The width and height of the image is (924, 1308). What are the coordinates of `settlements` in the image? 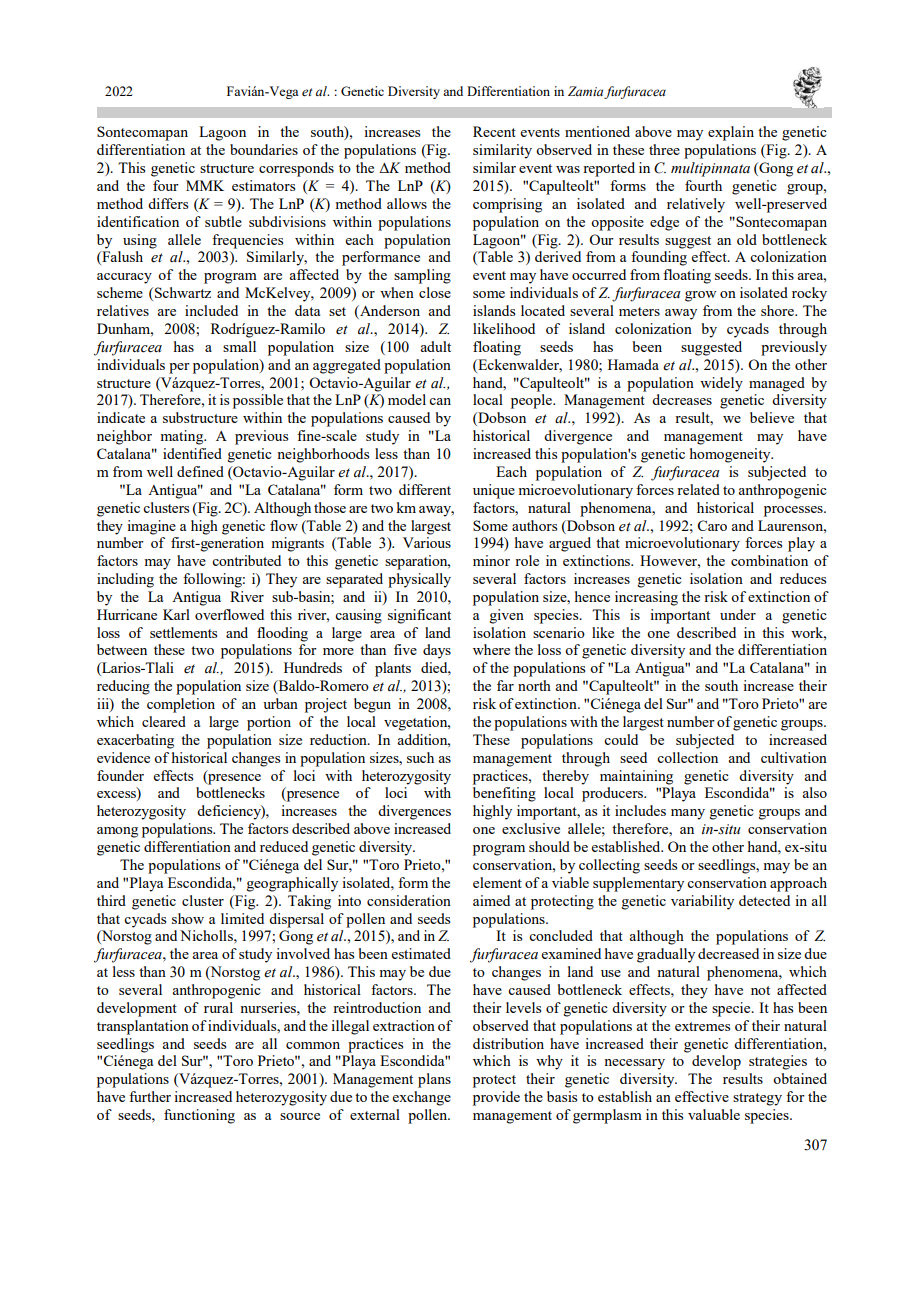 It's located at (183, 632).
